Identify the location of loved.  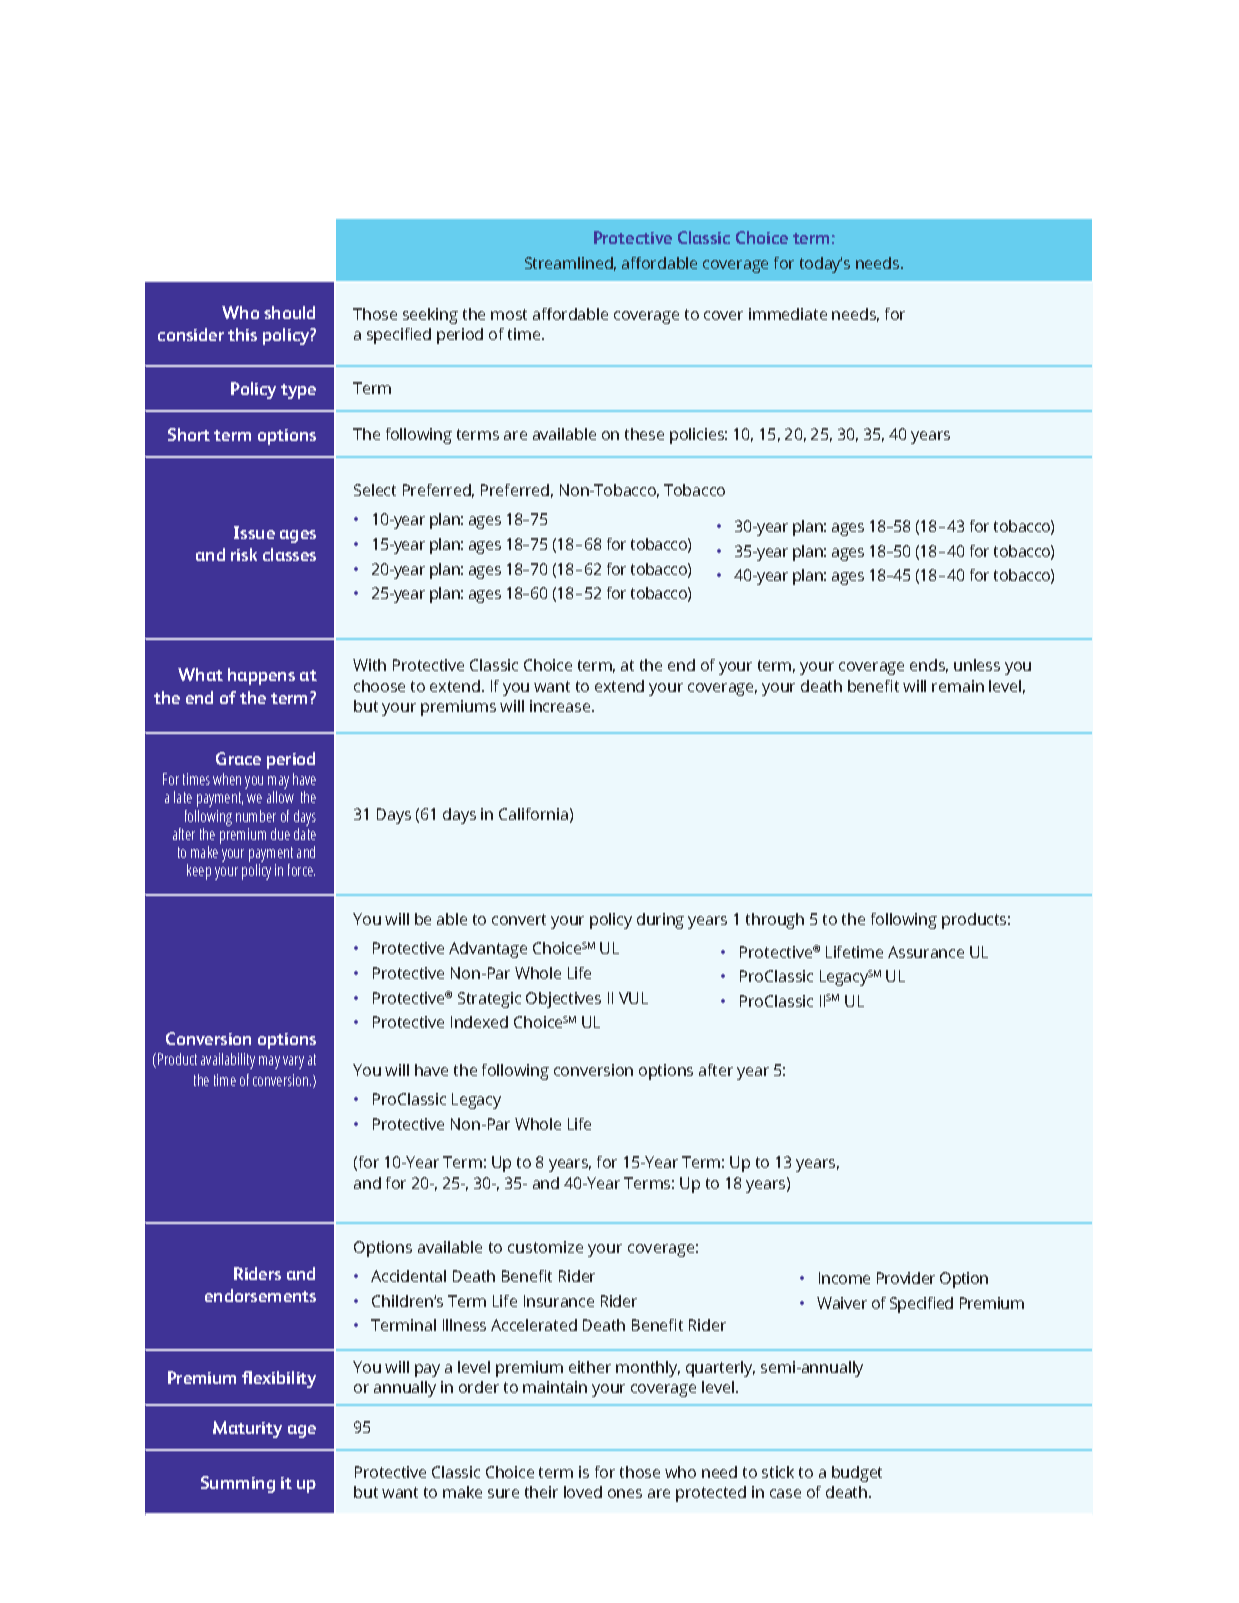
(583, 1492).
